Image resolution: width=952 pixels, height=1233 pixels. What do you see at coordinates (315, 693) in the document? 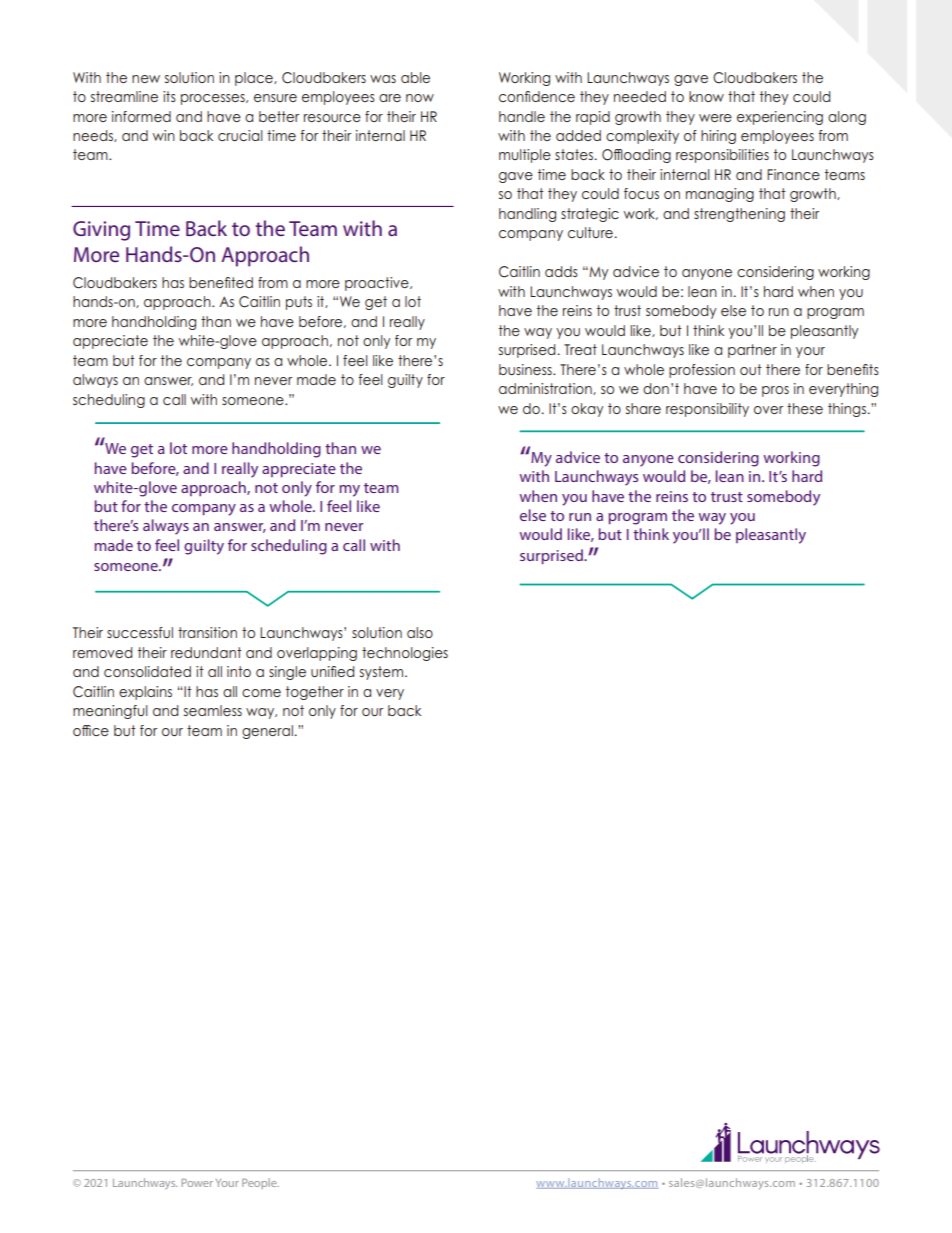
I see `together` at bounding box center [315, 693].
